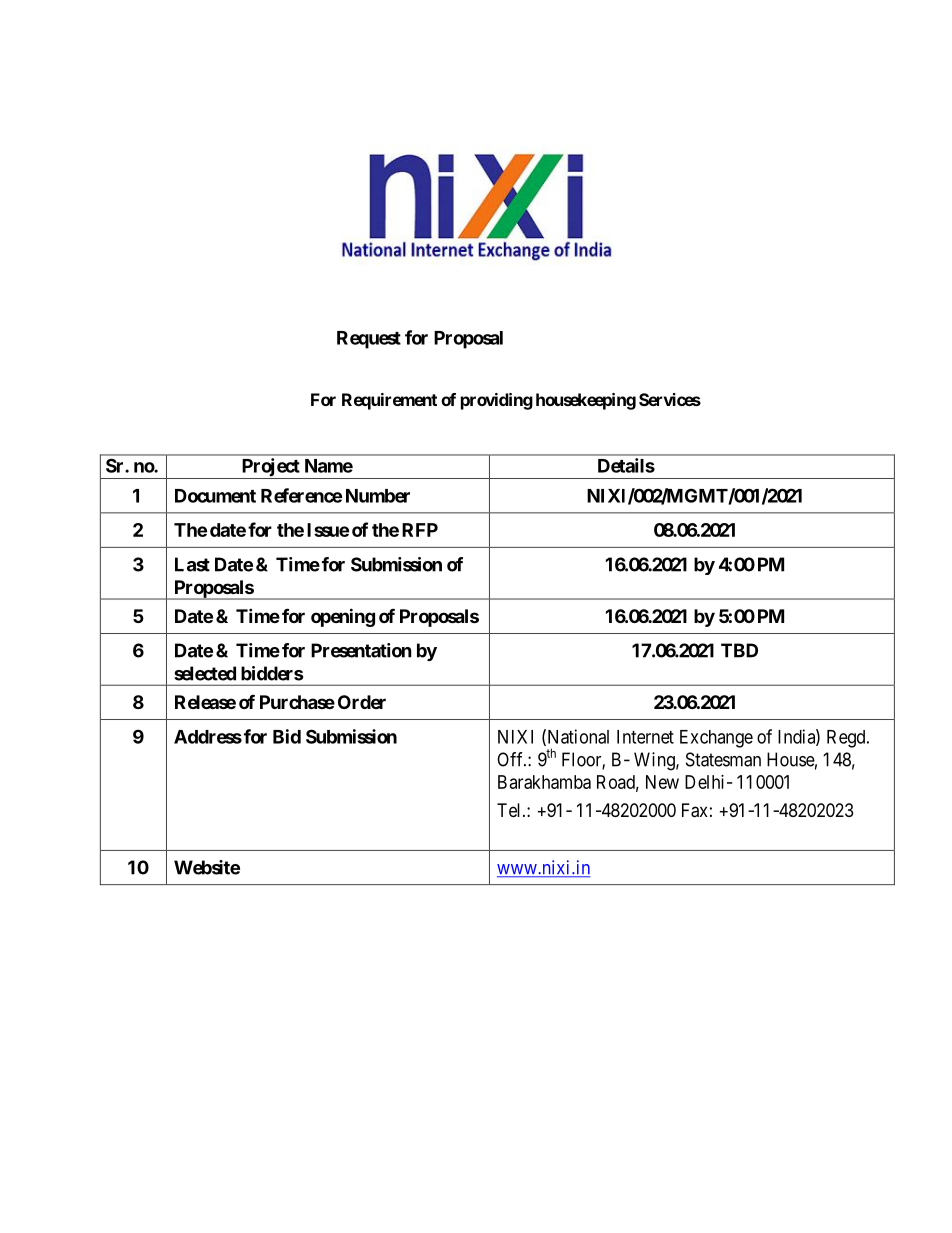 The width and height of the document is (952, 1233). I want to click on Document, so click(215, 496).
